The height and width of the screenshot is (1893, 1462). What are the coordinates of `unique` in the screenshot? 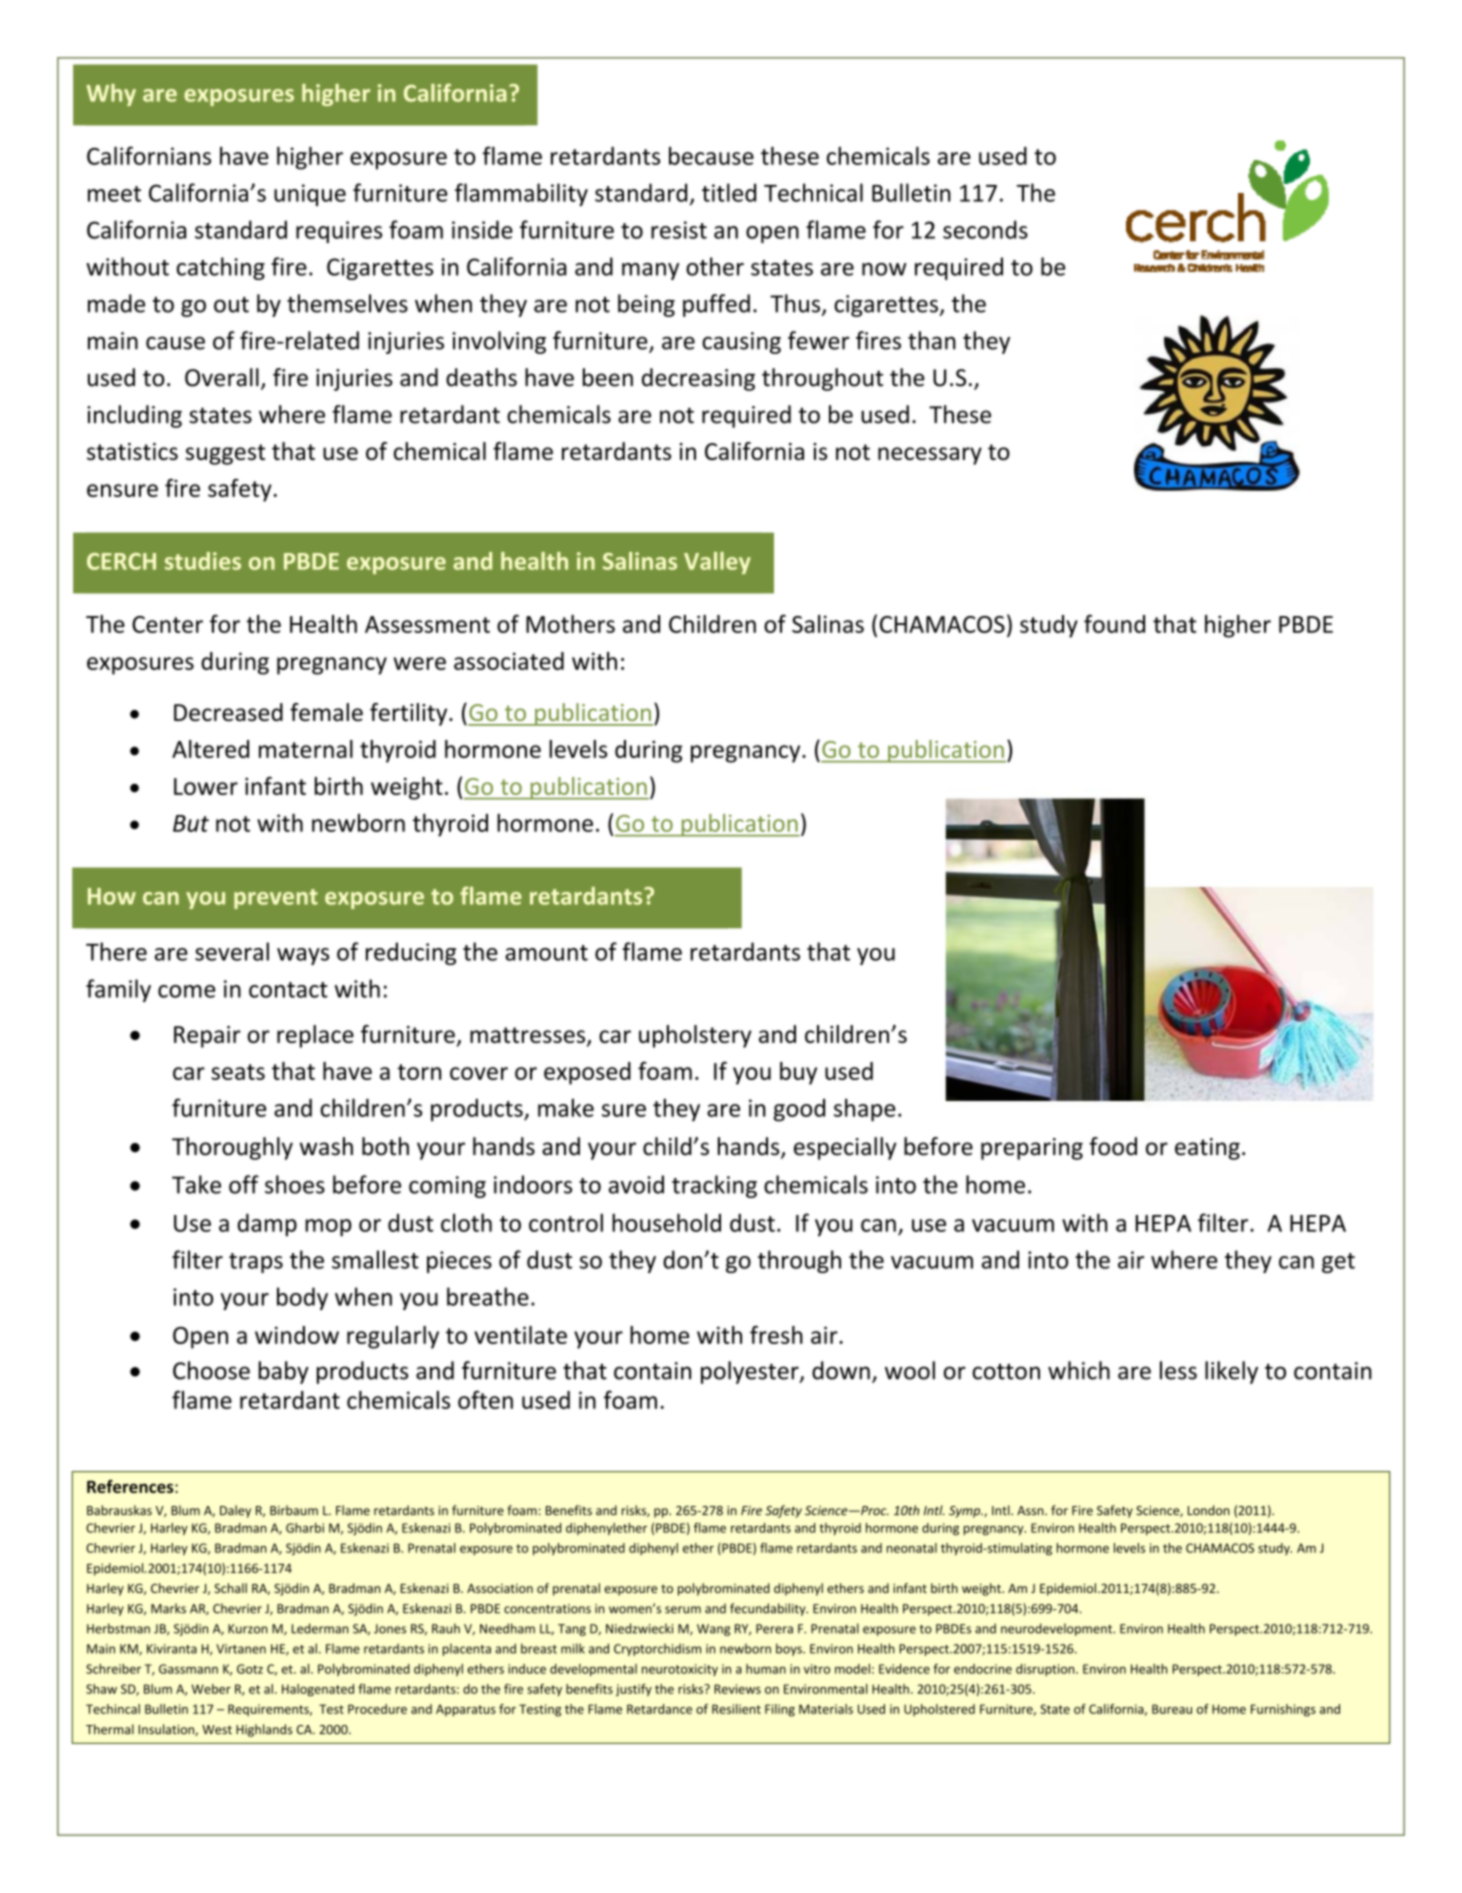 It's located at (310, 195).
